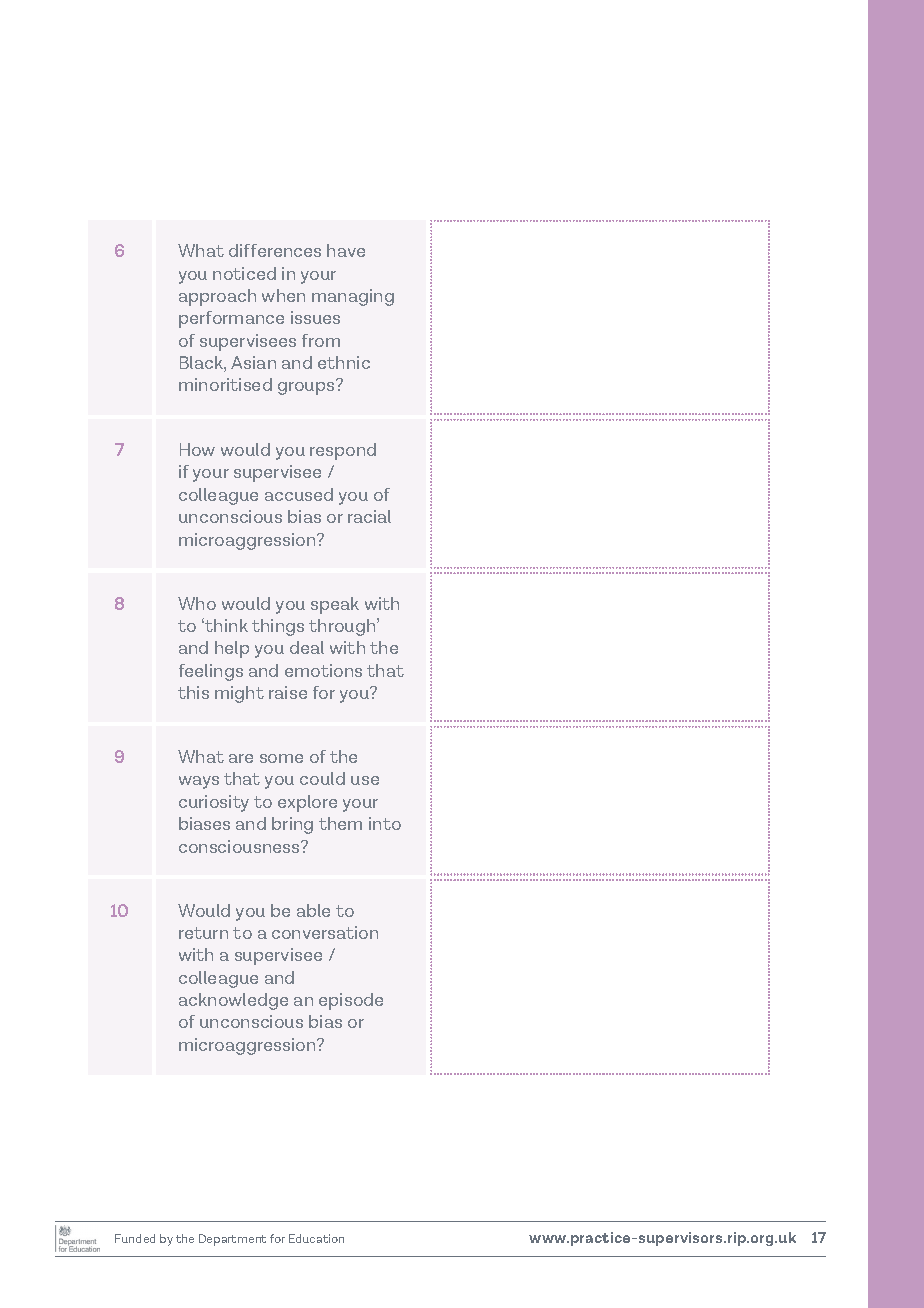 This document has width=924, height=1308. I want to click on Department, so click(232, 1240).
